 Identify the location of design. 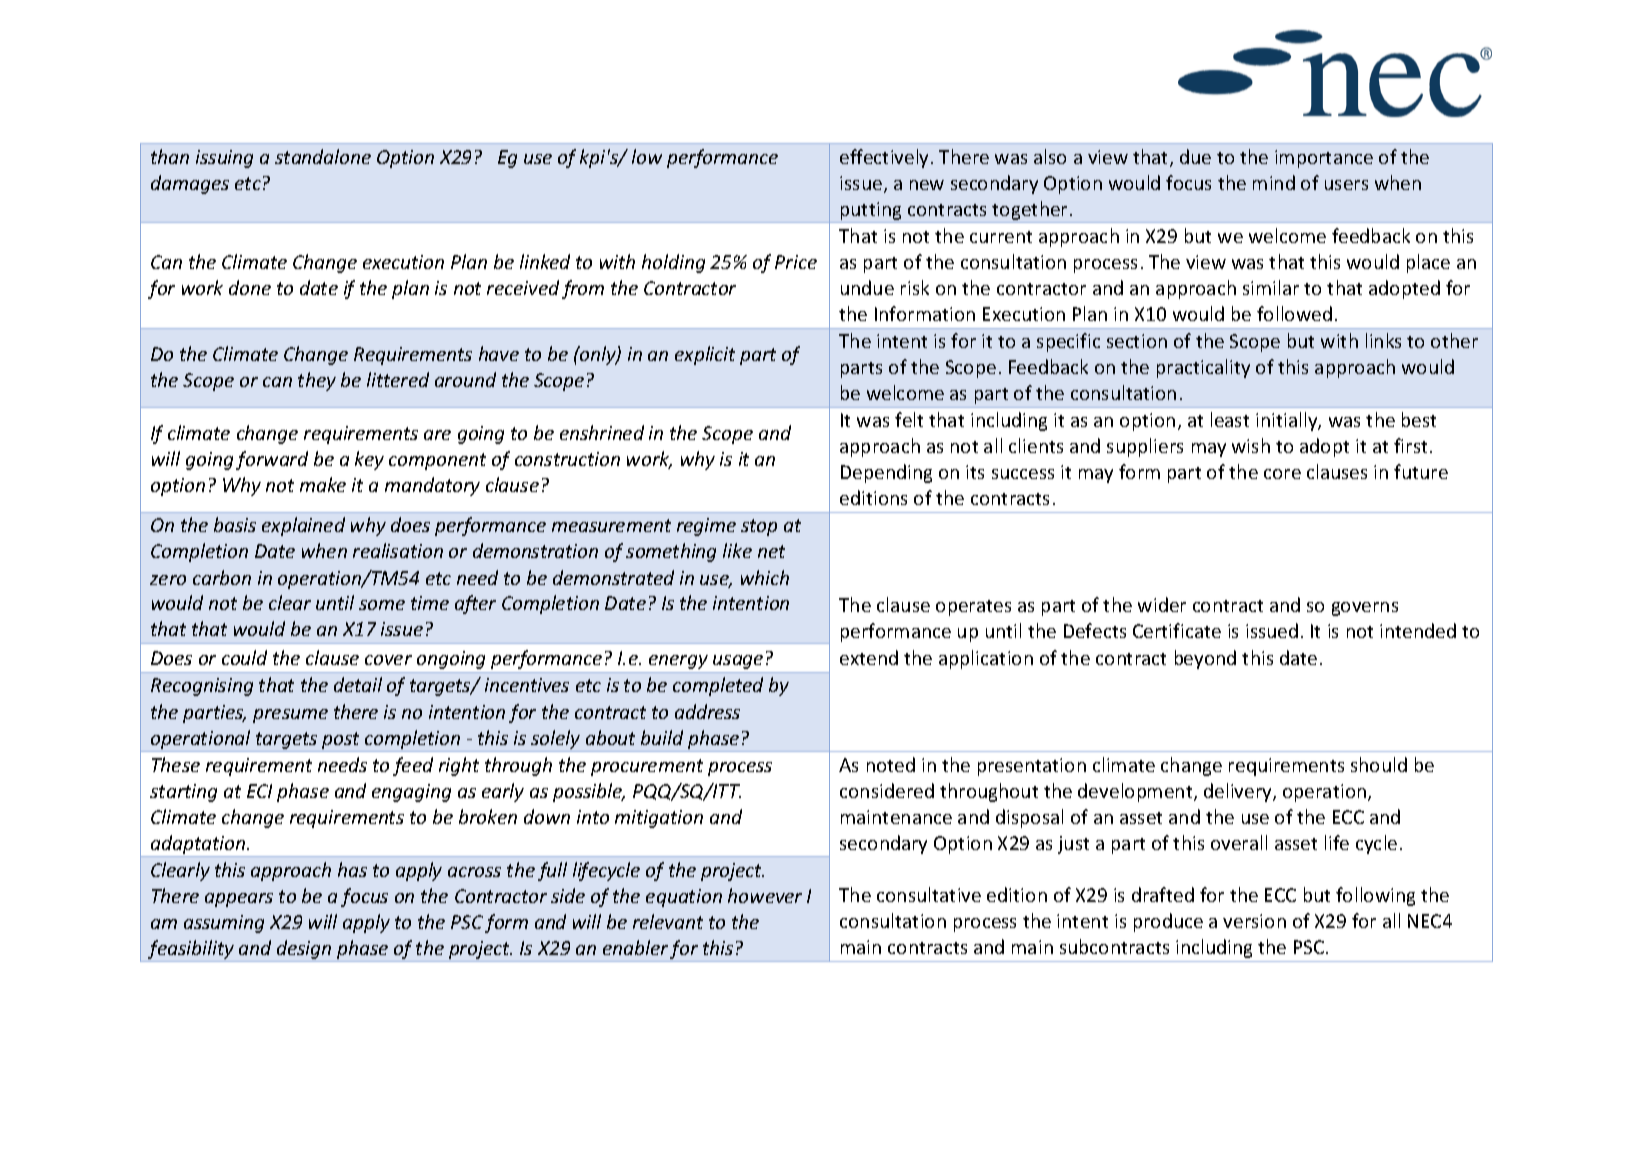
(304, 949).
